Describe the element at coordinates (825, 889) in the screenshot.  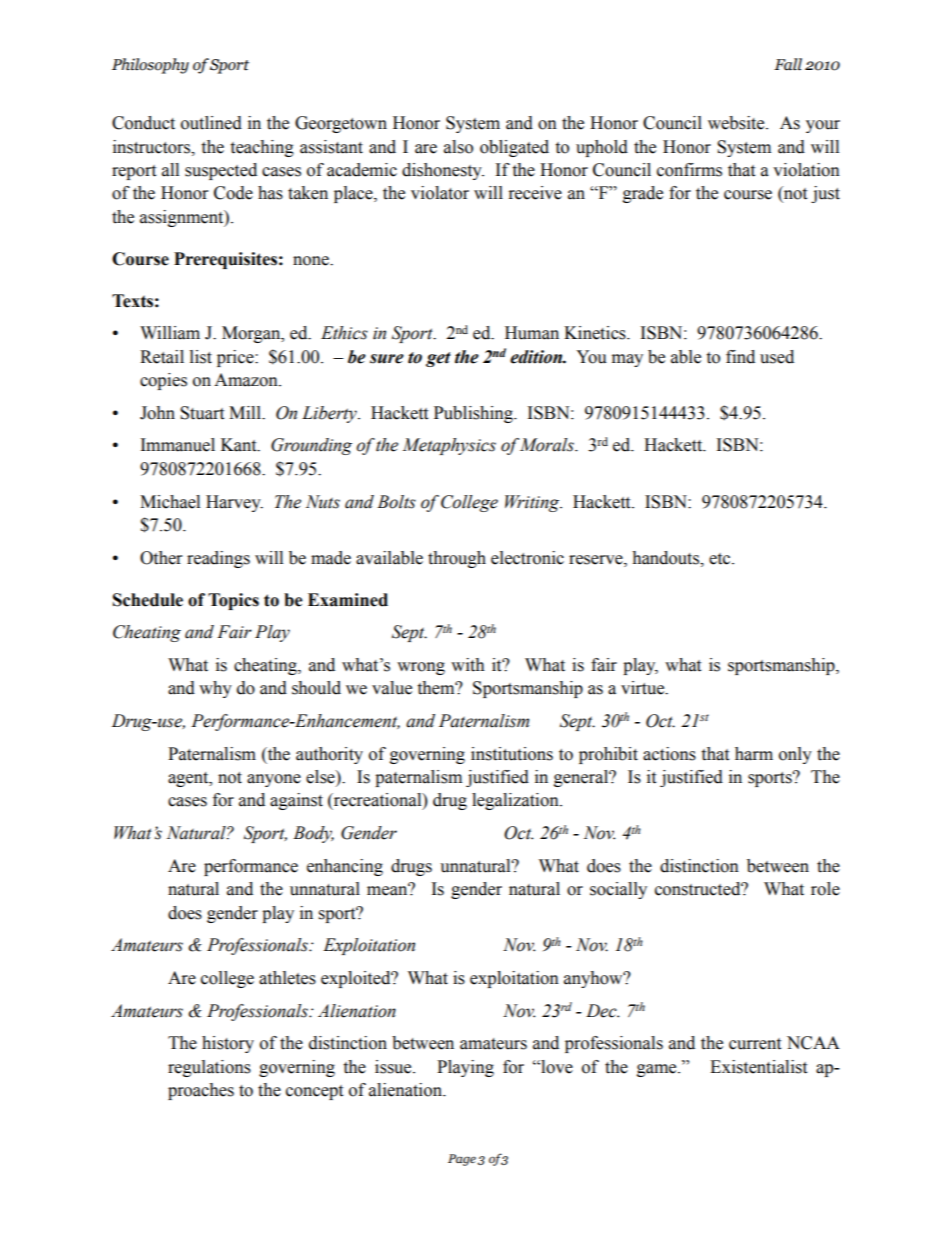
I see `role` at that location.
